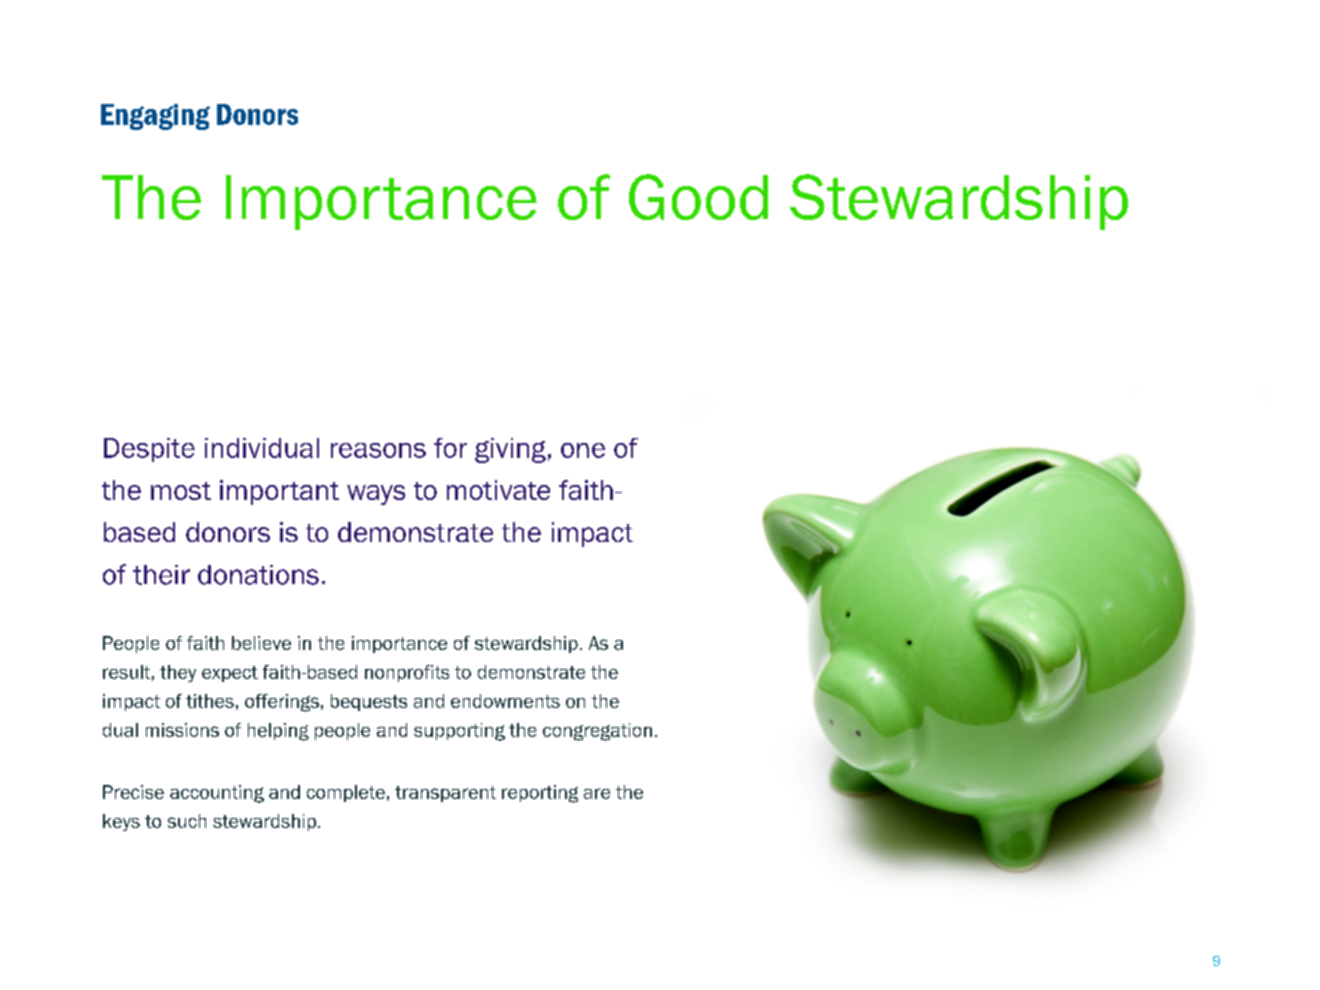 This document has height=990, width=1320. What do you see at coordinates (217, 794) in the document?
I see `accounting` at bounding box center [217, 794].
